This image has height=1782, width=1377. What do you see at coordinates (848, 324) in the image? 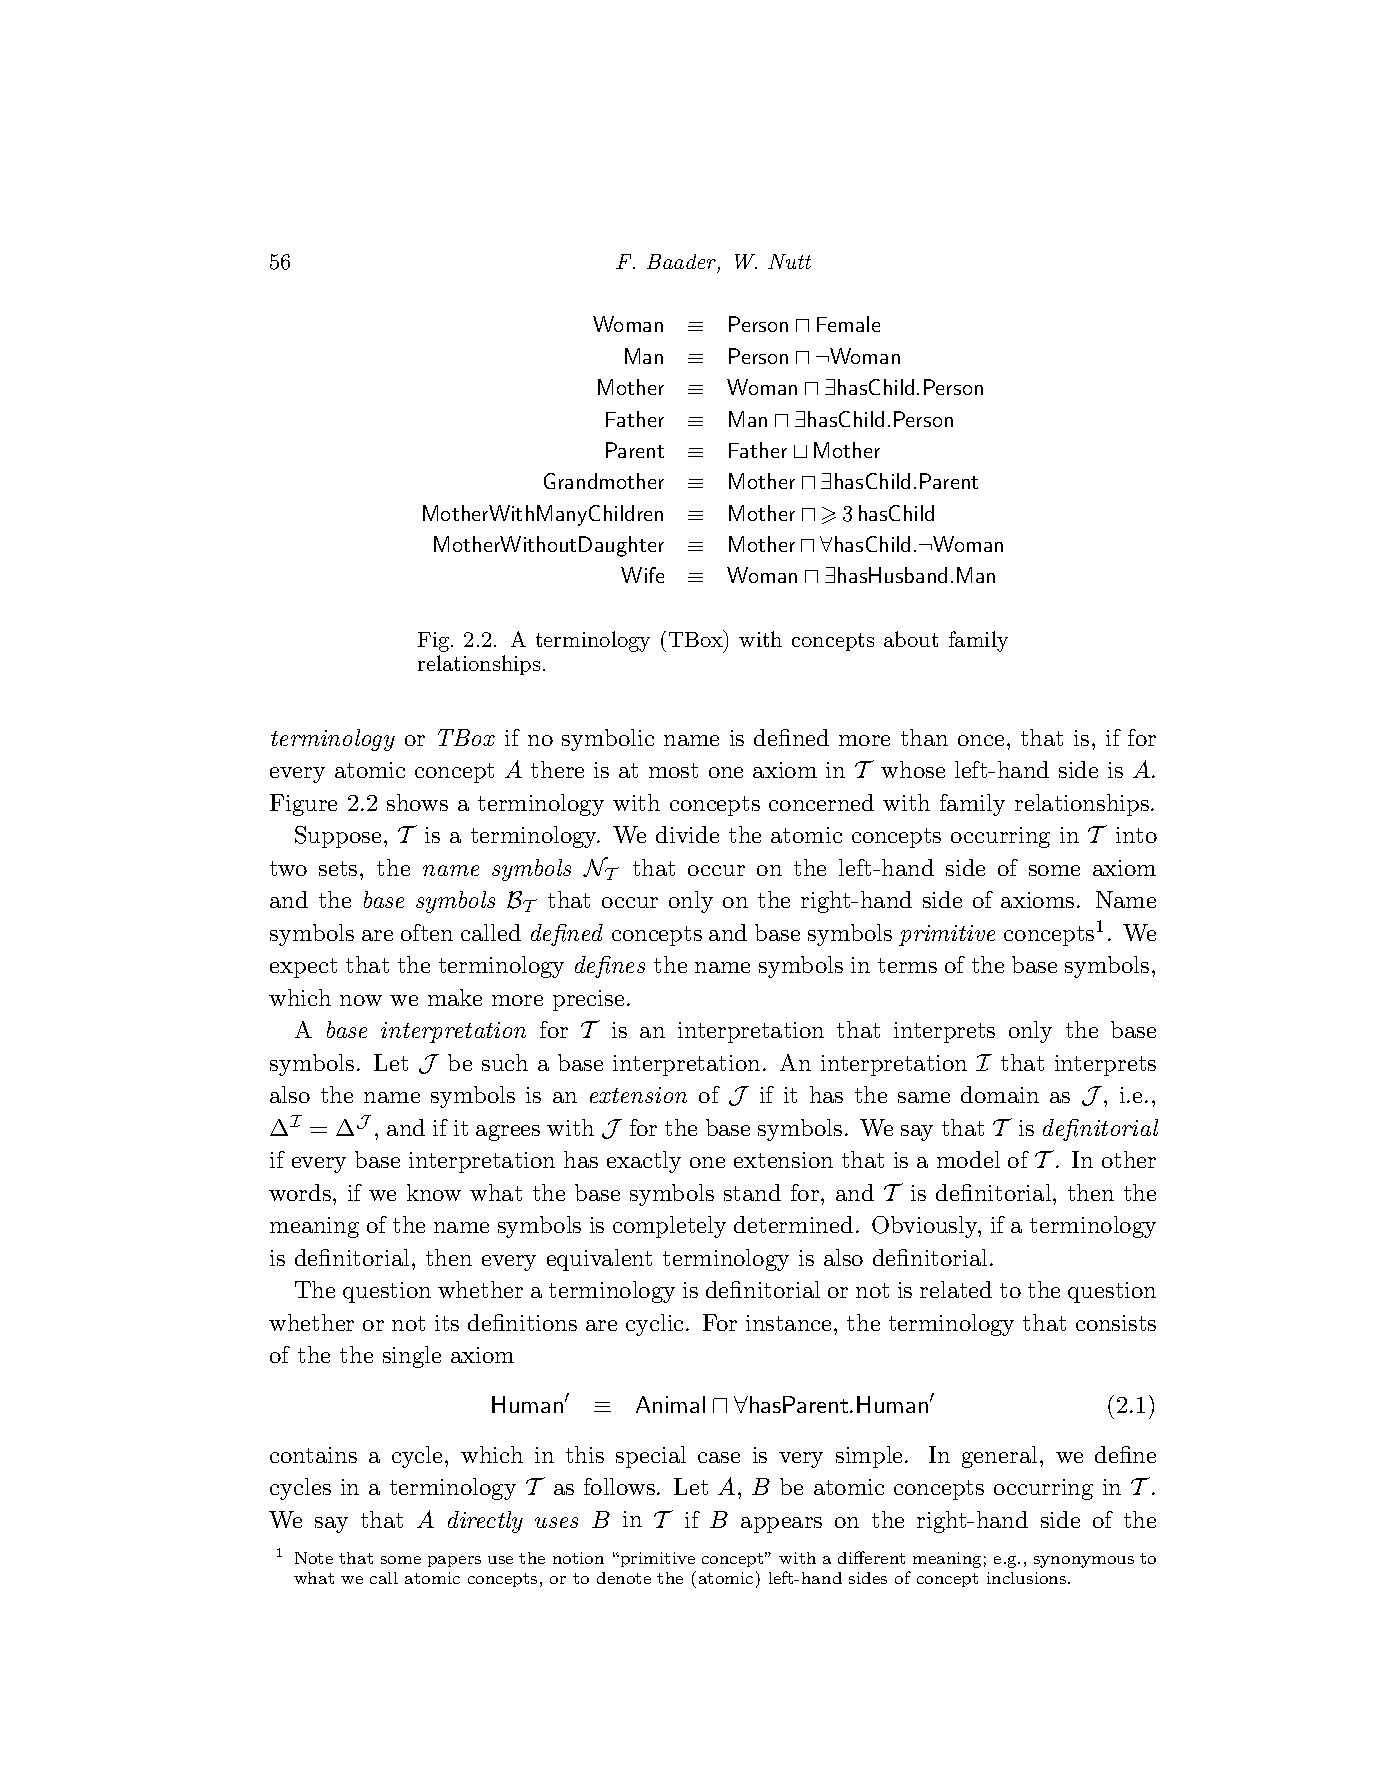
I see `Female` at bounding box center [848, 324].
